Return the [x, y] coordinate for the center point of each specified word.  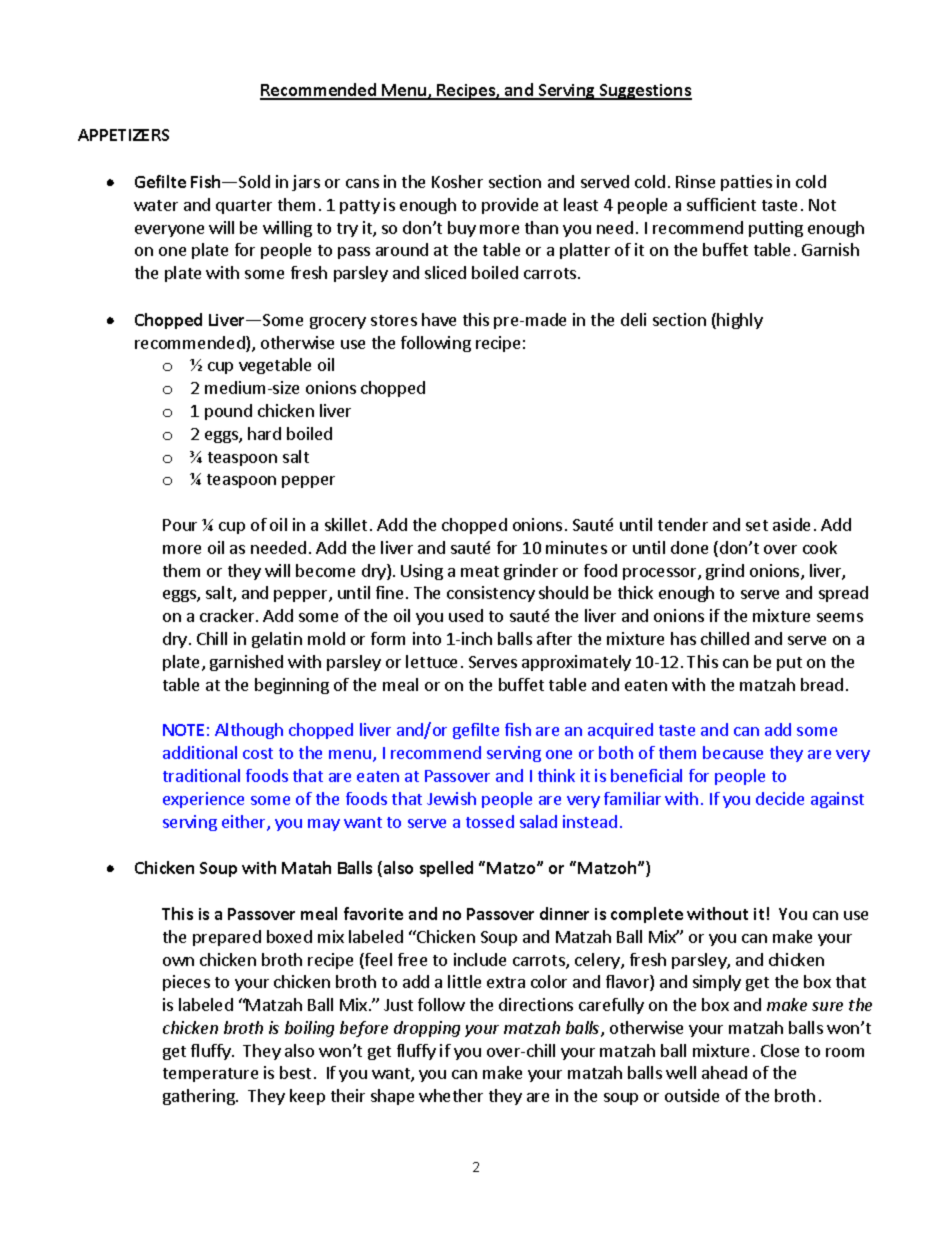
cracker [228, 615]
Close [780, 1050]
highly [740, 321]
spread [843, 594]
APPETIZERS [123, 135]
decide [780, 798]
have [439, 319]
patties [746, 183]
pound [228, 412]
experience [203, 800]
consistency [491, 594]
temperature [210, 1075]
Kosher [457, 181]
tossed [490, 821]
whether [451, 1095]
